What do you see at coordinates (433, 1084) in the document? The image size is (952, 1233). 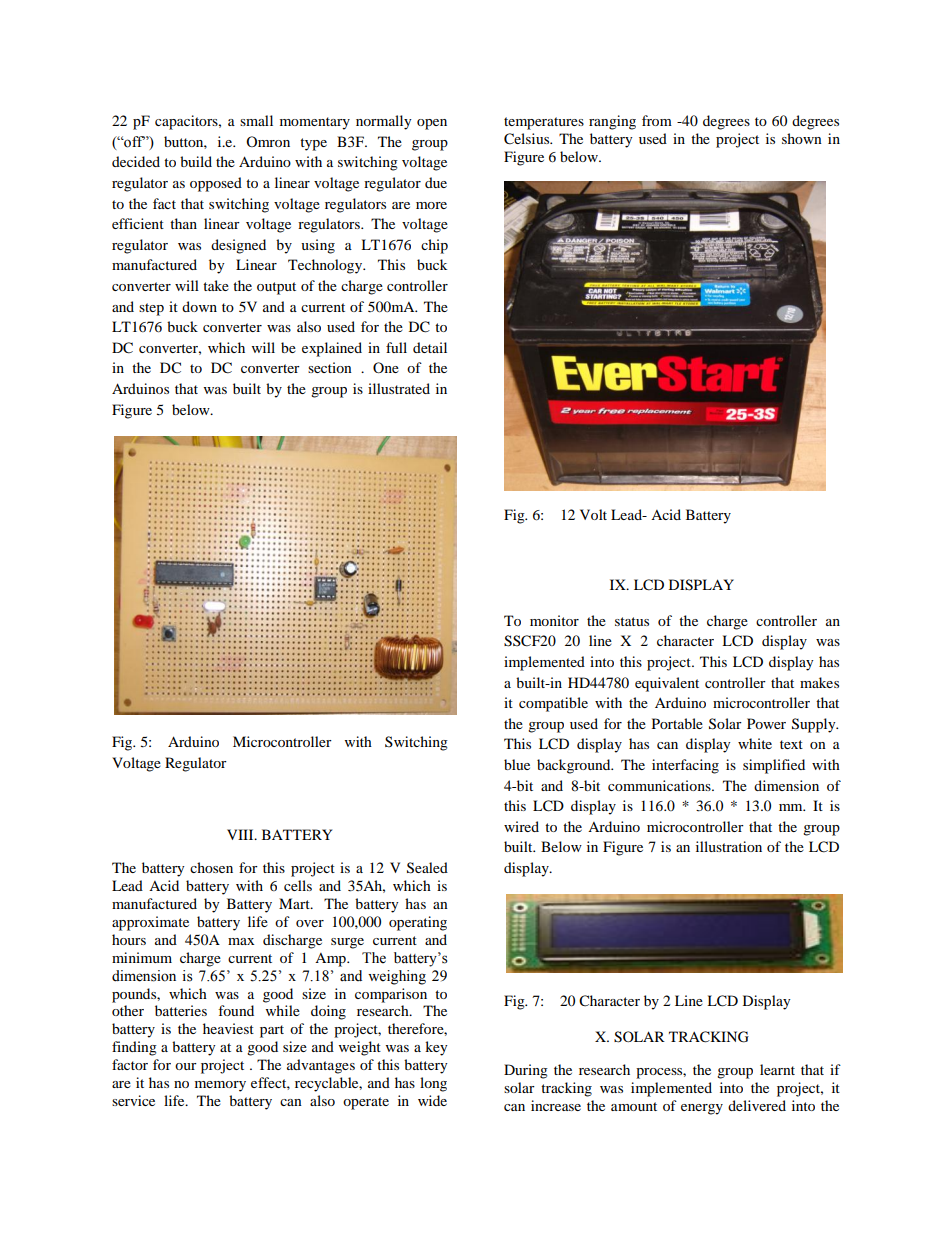 I see `long` at bounding box center [433, 1084].
